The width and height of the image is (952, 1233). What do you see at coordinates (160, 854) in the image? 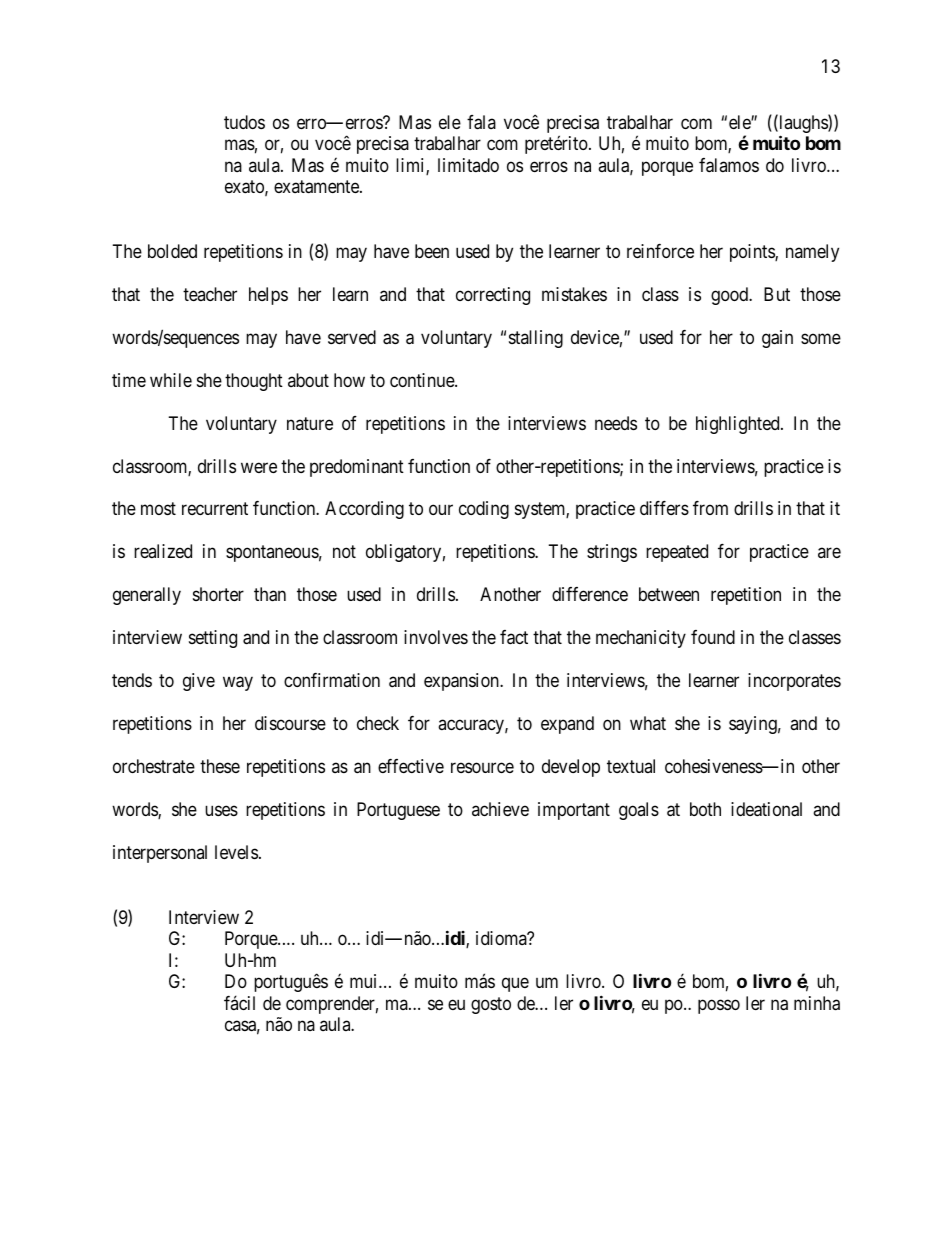
I see `interpersonal` at bounding box center [160, 854].
